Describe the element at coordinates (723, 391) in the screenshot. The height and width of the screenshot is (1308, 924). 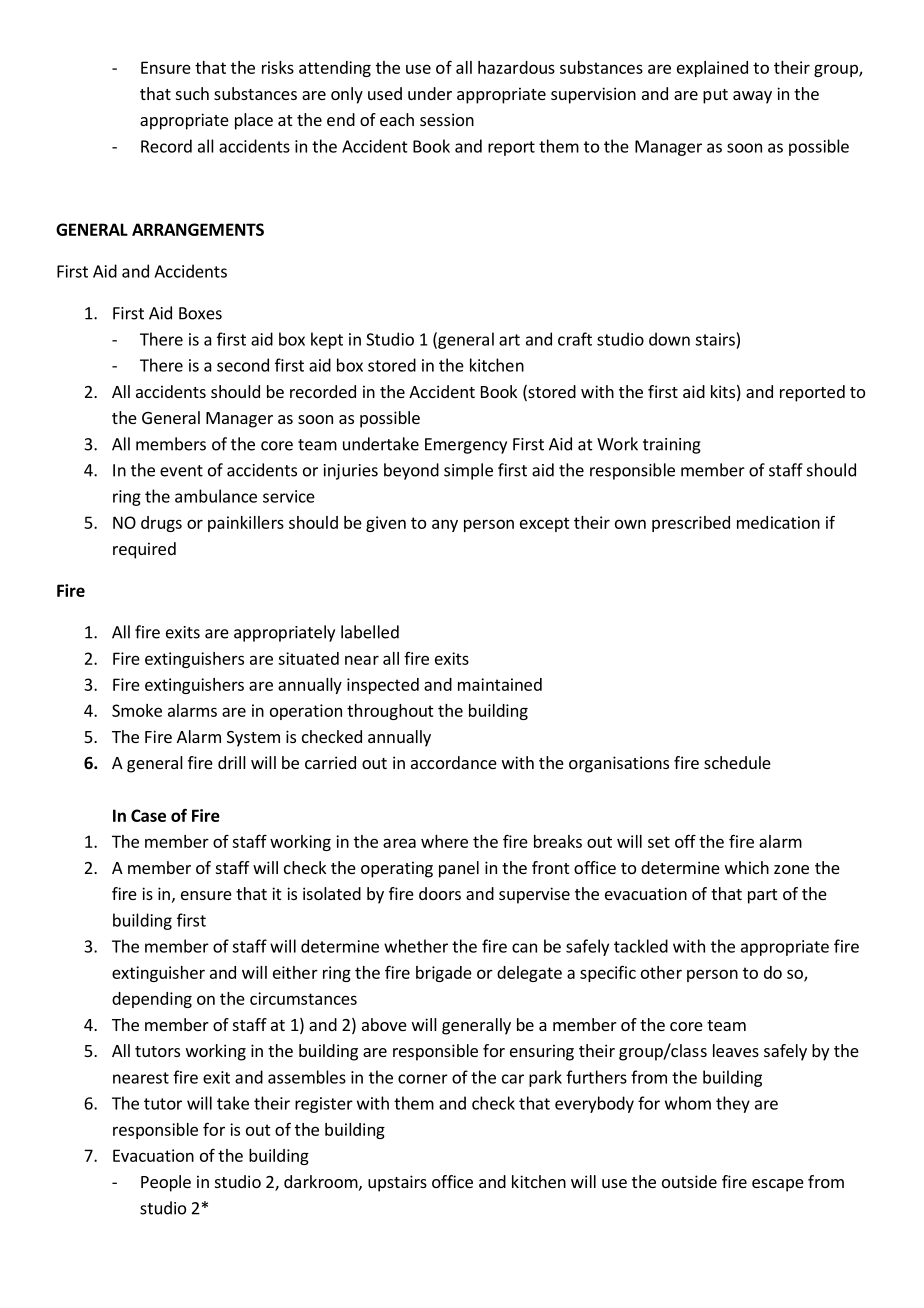
I see `kits` at that location.
